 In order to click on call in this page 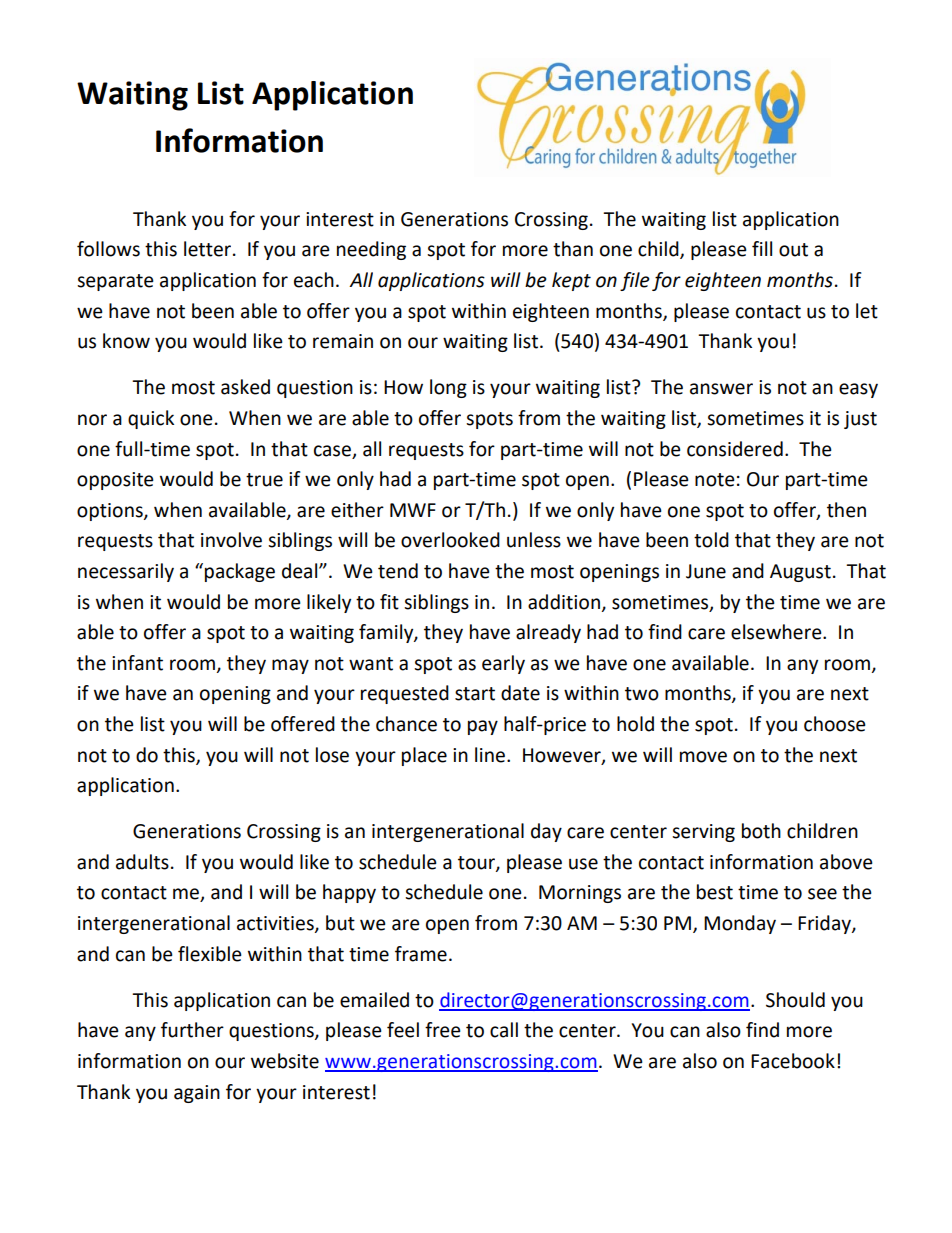, I will do `click(504, 1030)`.
